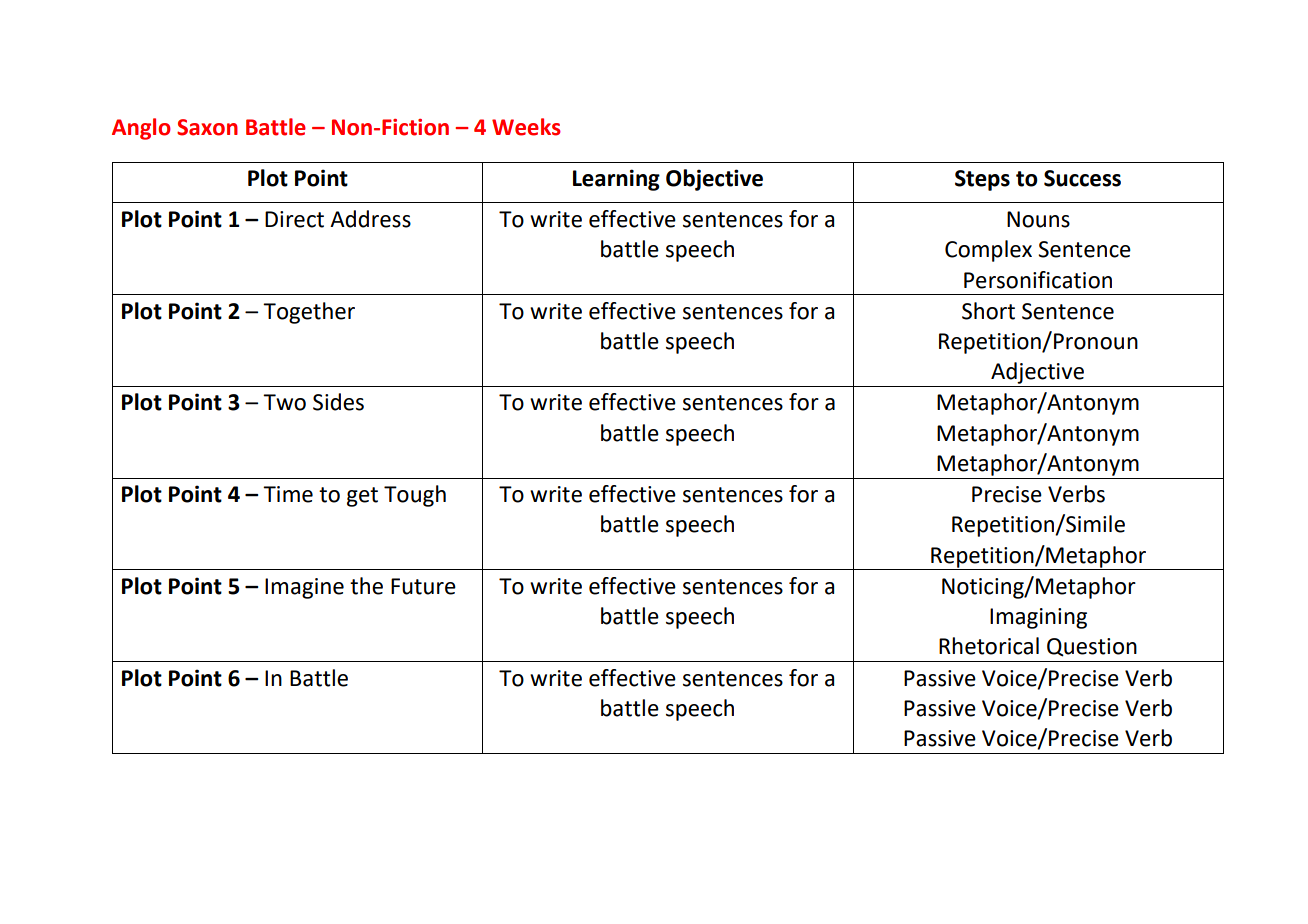 This image has width=1308, height=924. I want to click on Saxon, so click(207, 127).
